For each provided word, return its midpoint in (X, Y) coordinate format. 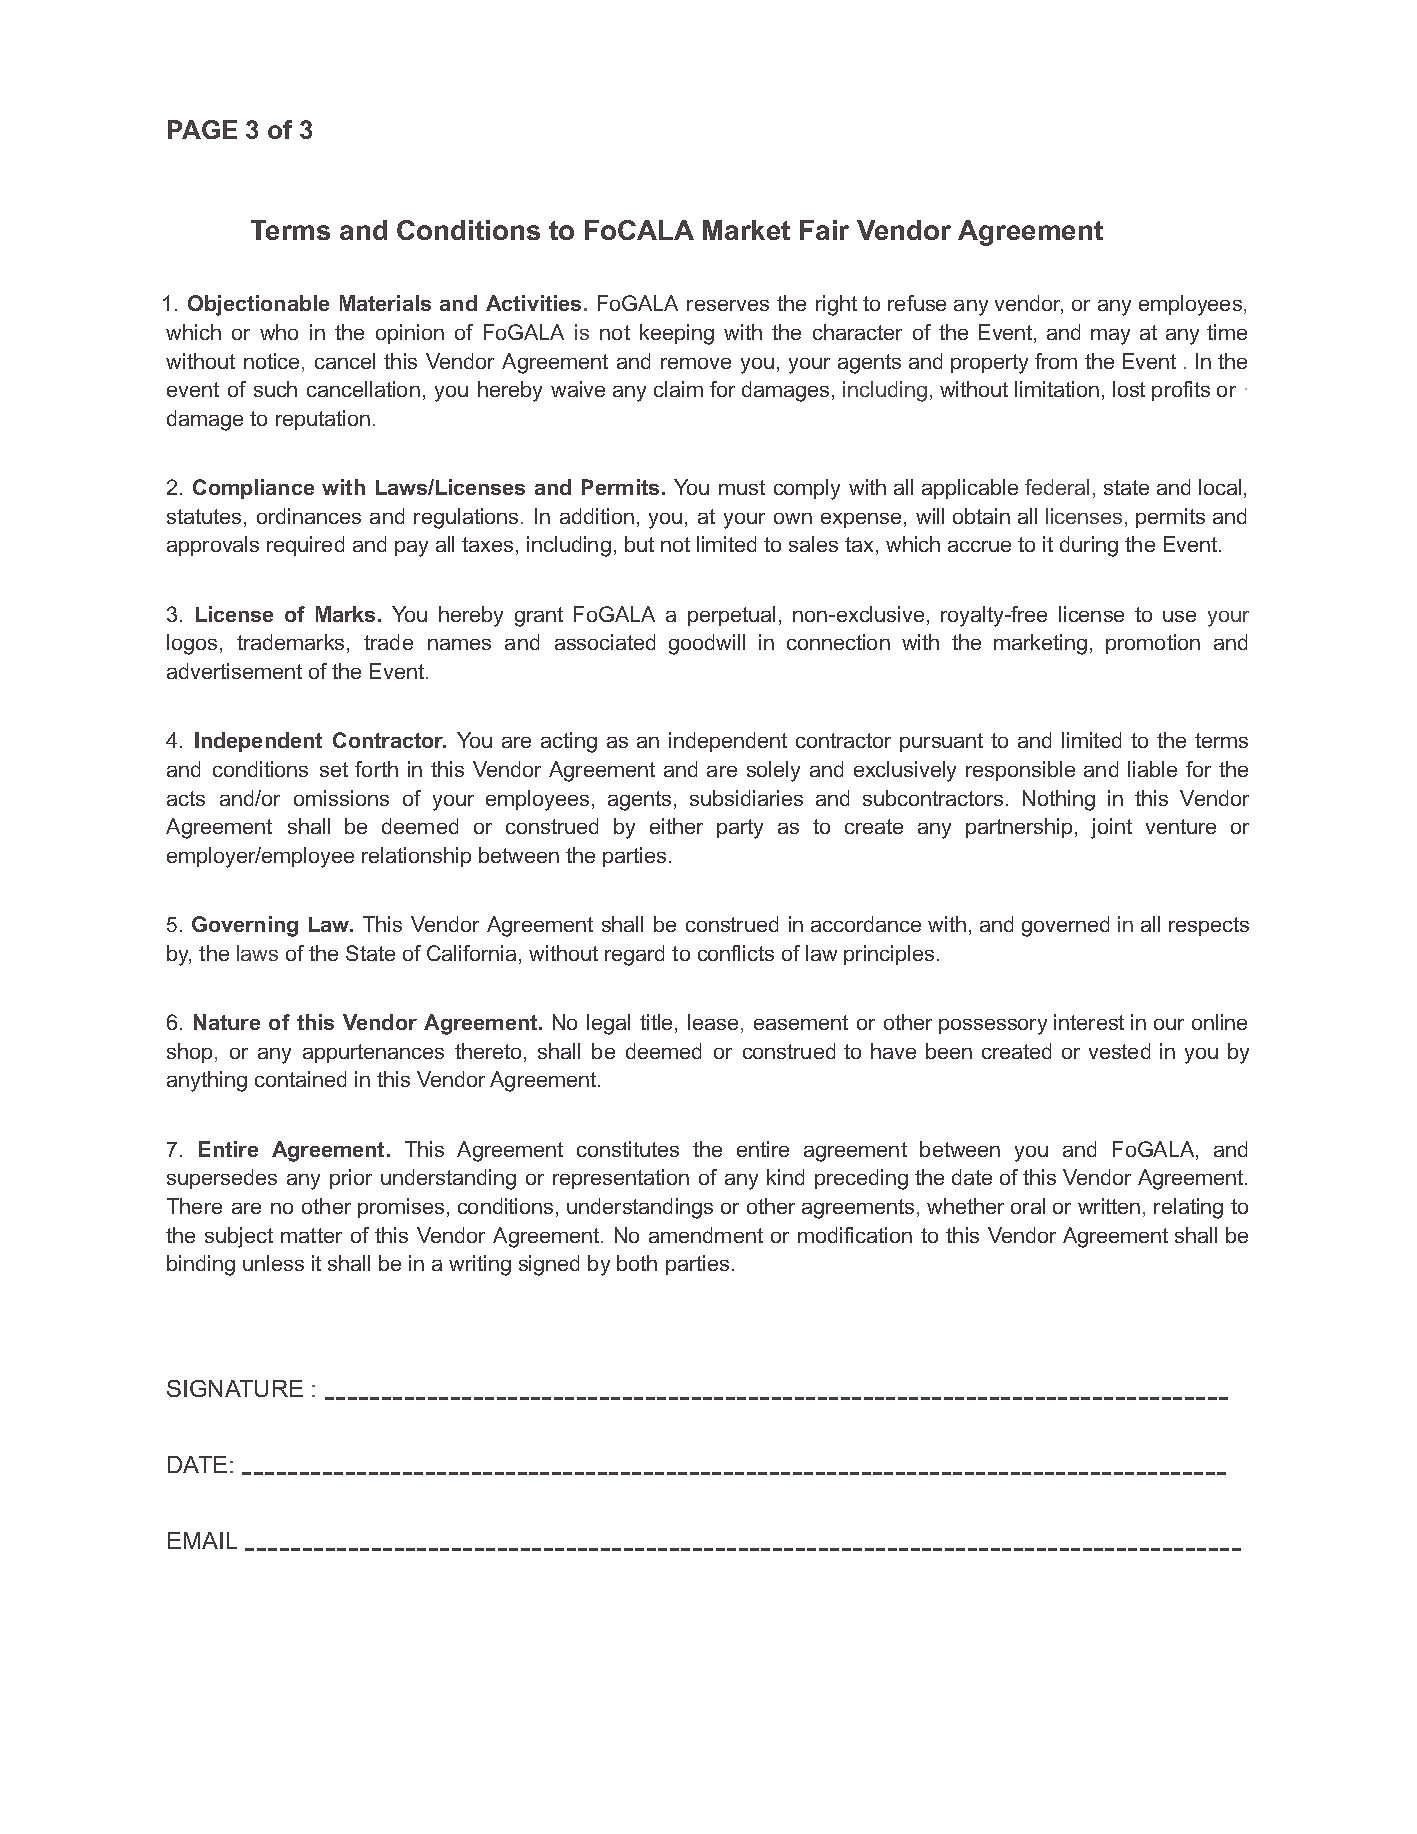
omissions (341, 798)
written (1109, 1206)
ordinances (309, 516)
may (1110, 337)
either (676, 826)
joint (1111, 828)
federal (1057, 487)
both (637, 1263)
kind (785, 1177)
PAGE (202, 129)
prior (351, 1179)
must (742, 487)
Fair (824, 230)
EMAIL (202, 1540)
